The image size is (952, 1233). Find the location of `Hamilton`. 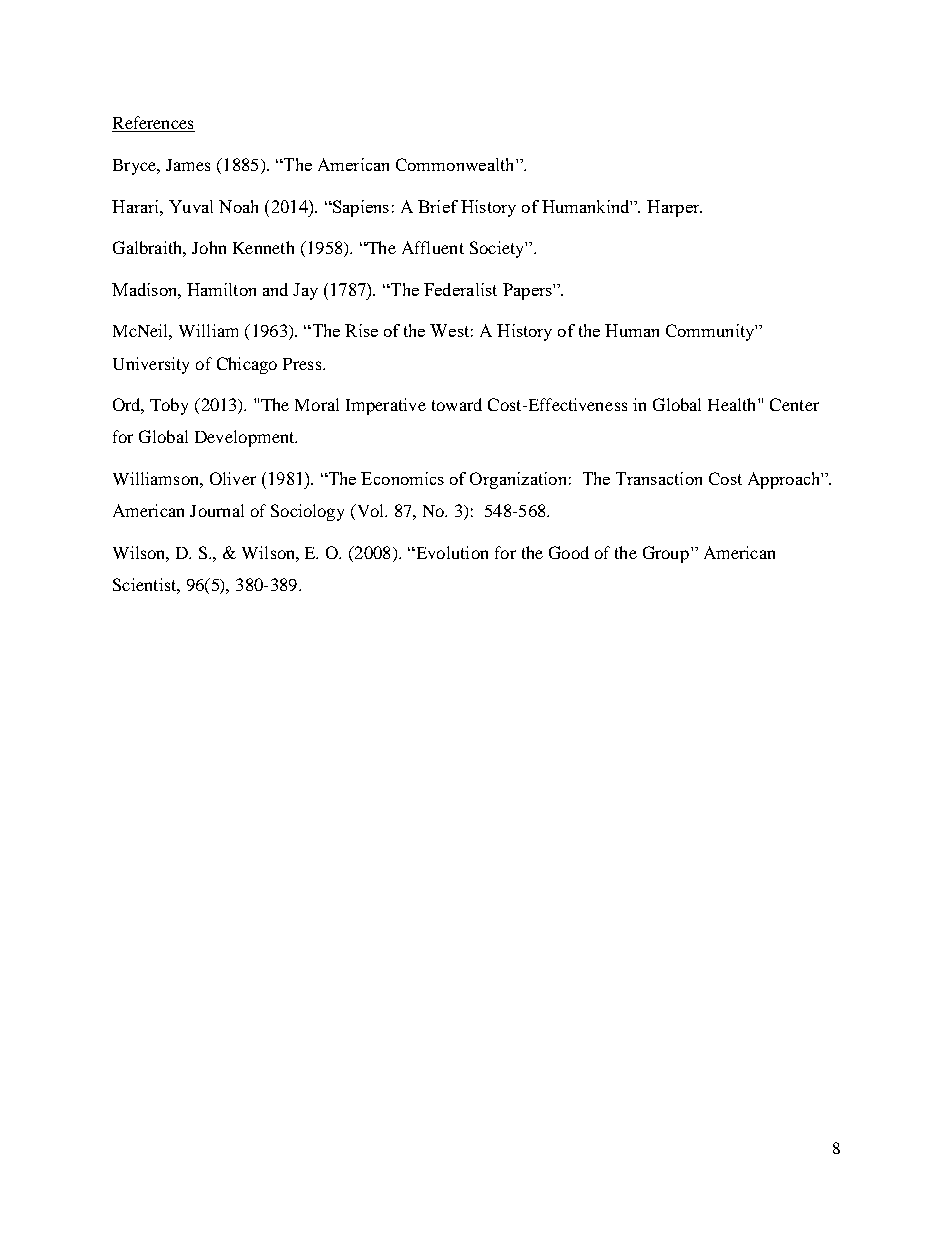

Hamilton is located at coordinates (221, 289).
